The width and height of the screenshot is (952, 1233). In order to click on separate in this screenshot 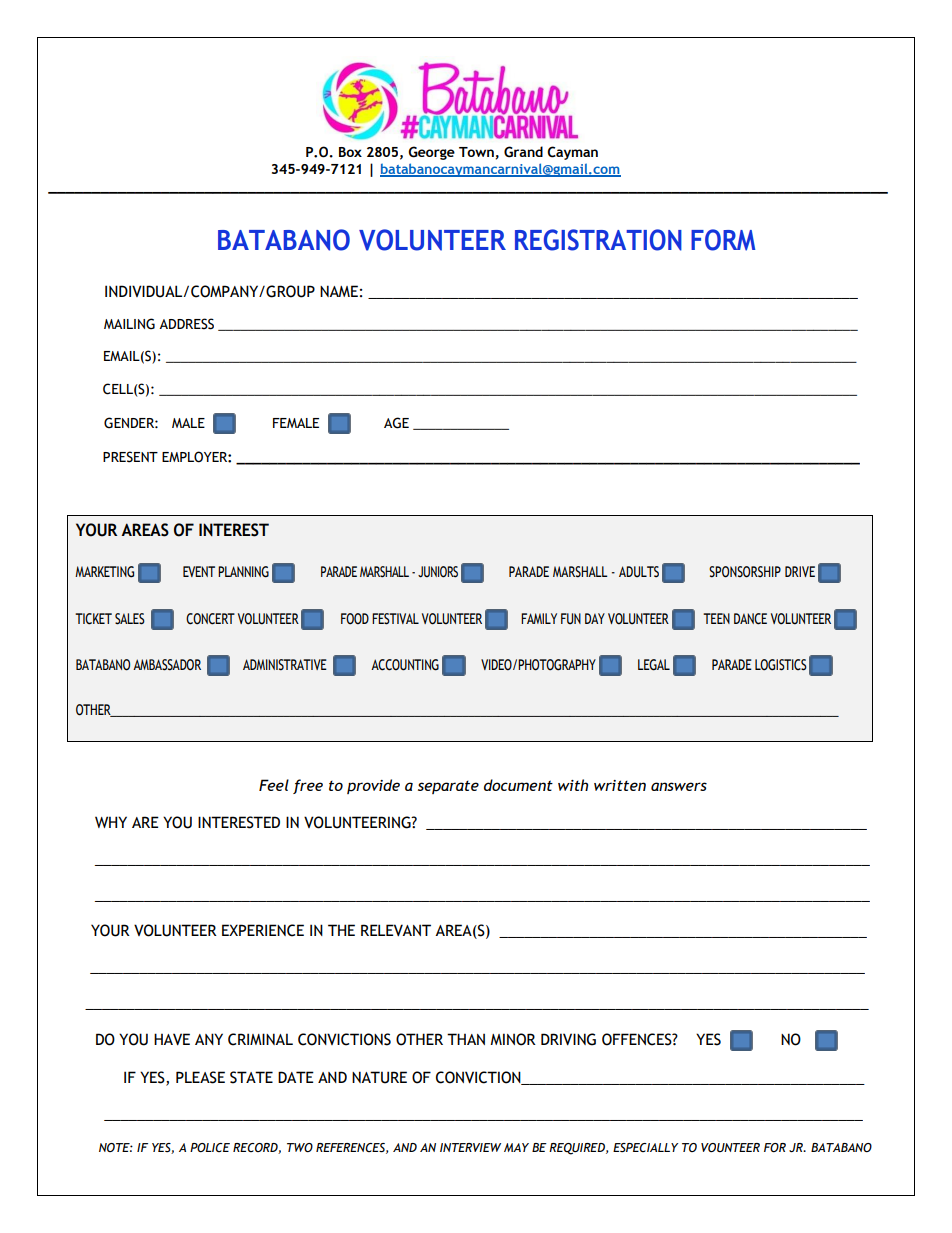, I will do `click(448, 787)`.
